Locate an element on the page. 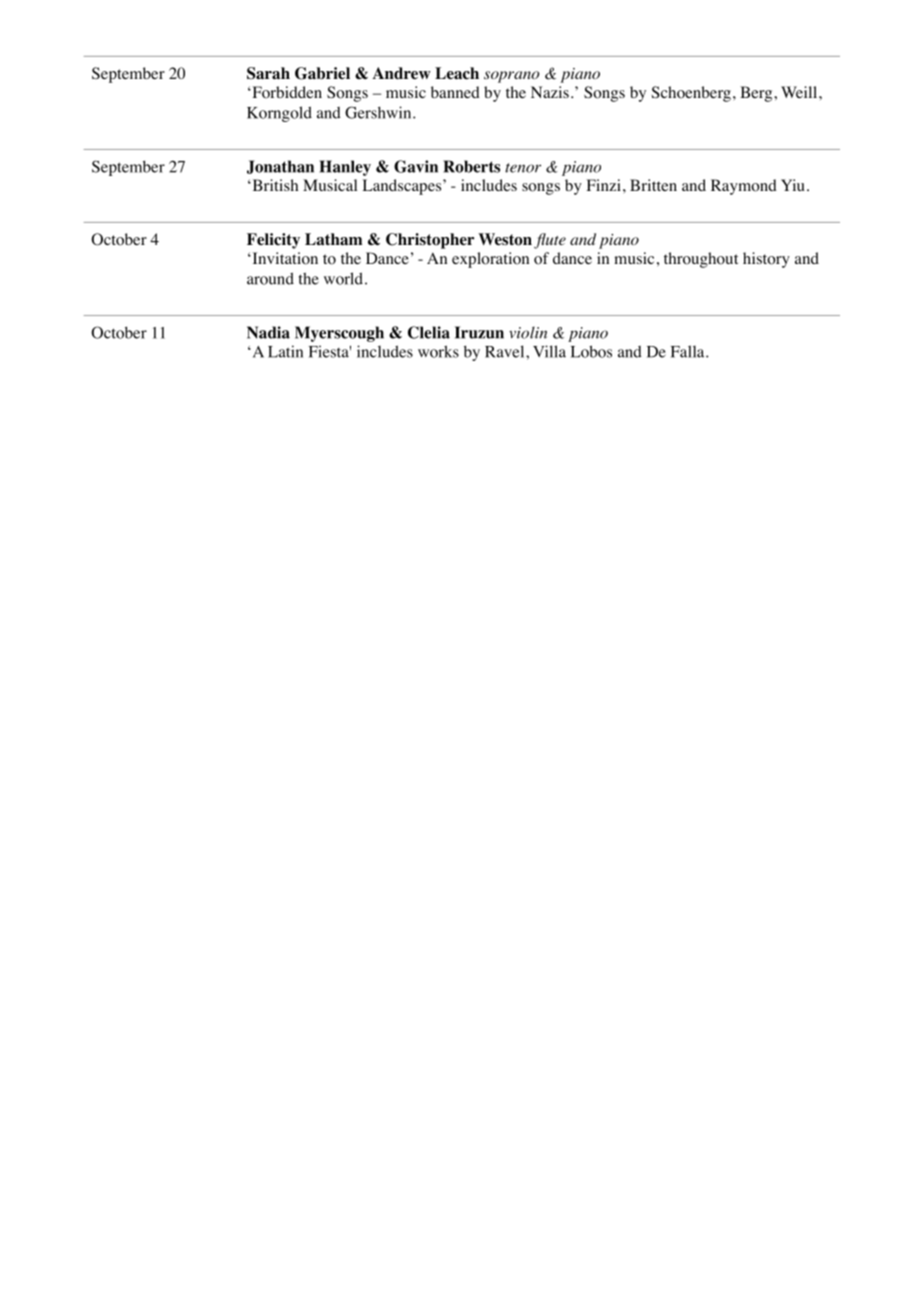 Image resolution: width=924 pixels, height=1308 pixels. soprano is located at coordinates (511, 77).
